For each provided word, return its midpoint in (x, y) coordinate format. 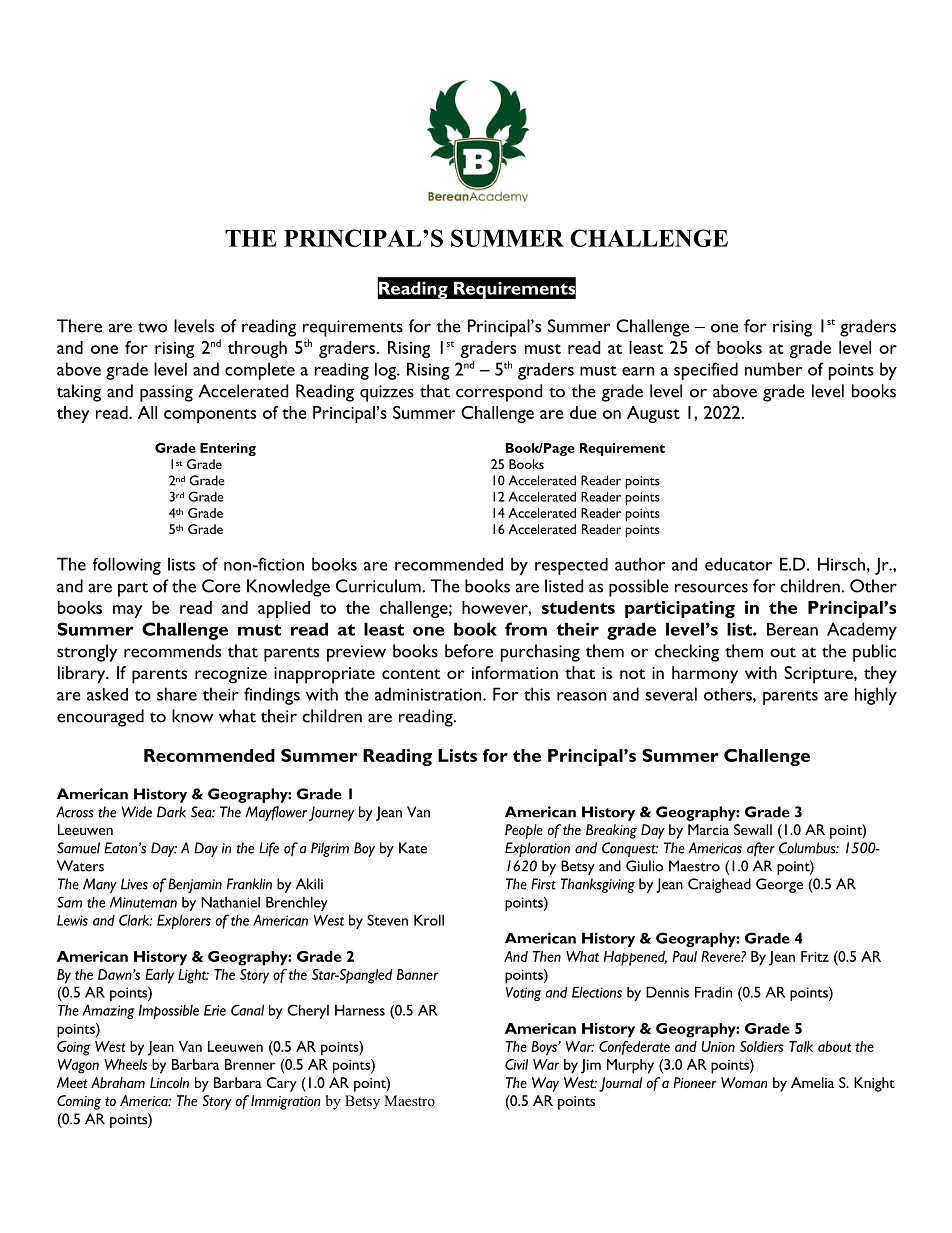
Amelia (812, 1082)
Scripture (819, 675)
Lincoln (169, 1082)
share (177, 694)
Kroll (429, 920)
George (779, 885)
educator (738, 564)
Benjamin (195, 885)
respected (571, 566)
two (152, 327)
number (773, 369)
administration (429, 694)
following (127, 566)
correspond (499, 393)
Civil (516, 1064)
